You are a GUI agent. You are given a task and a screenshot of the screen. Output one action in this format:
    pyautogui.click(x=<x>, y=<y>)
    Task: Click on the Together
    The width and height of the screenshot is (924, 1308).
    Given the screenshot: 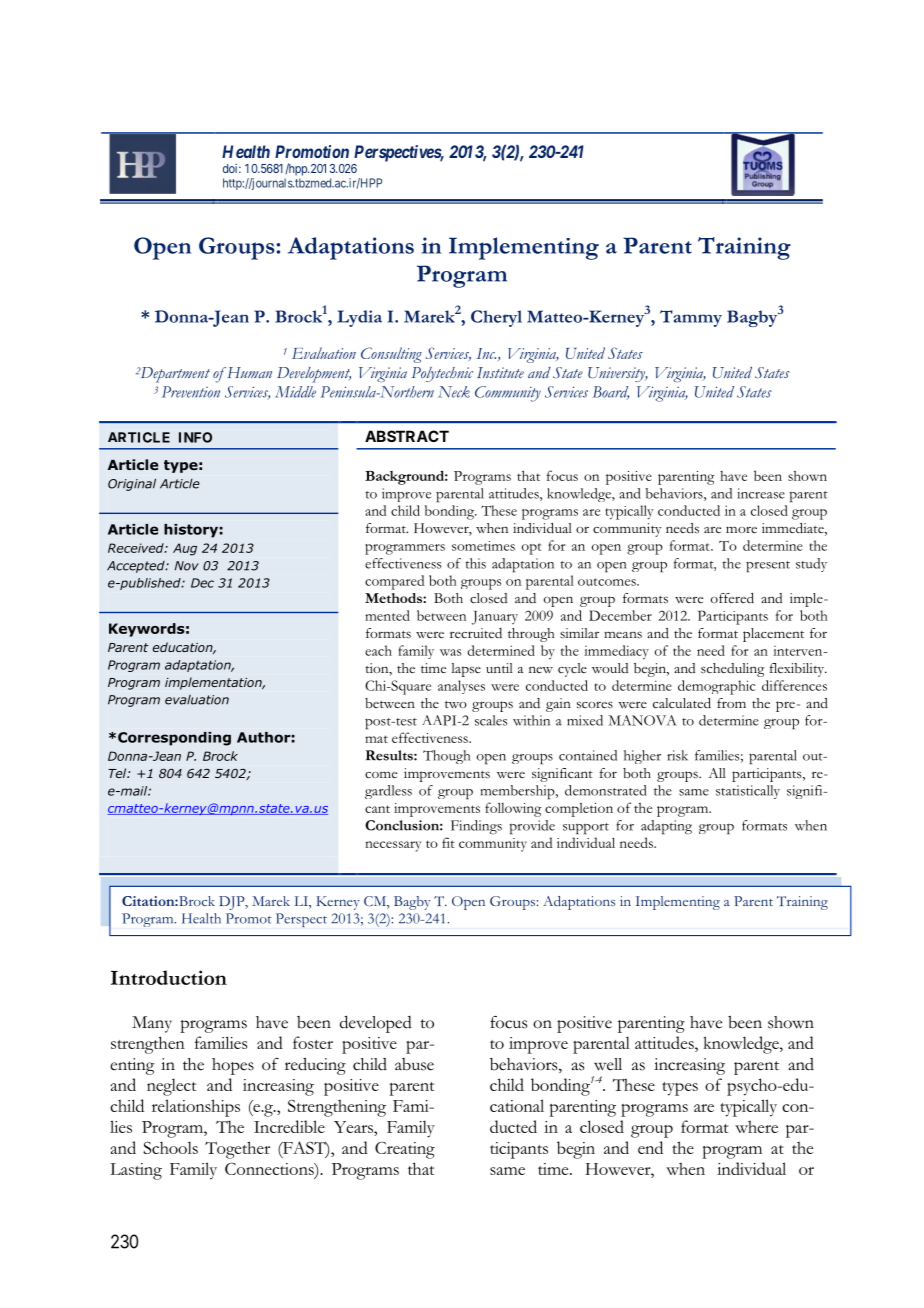 What is the action you would take?
    pyautogui.click(x=237, y=1150)
